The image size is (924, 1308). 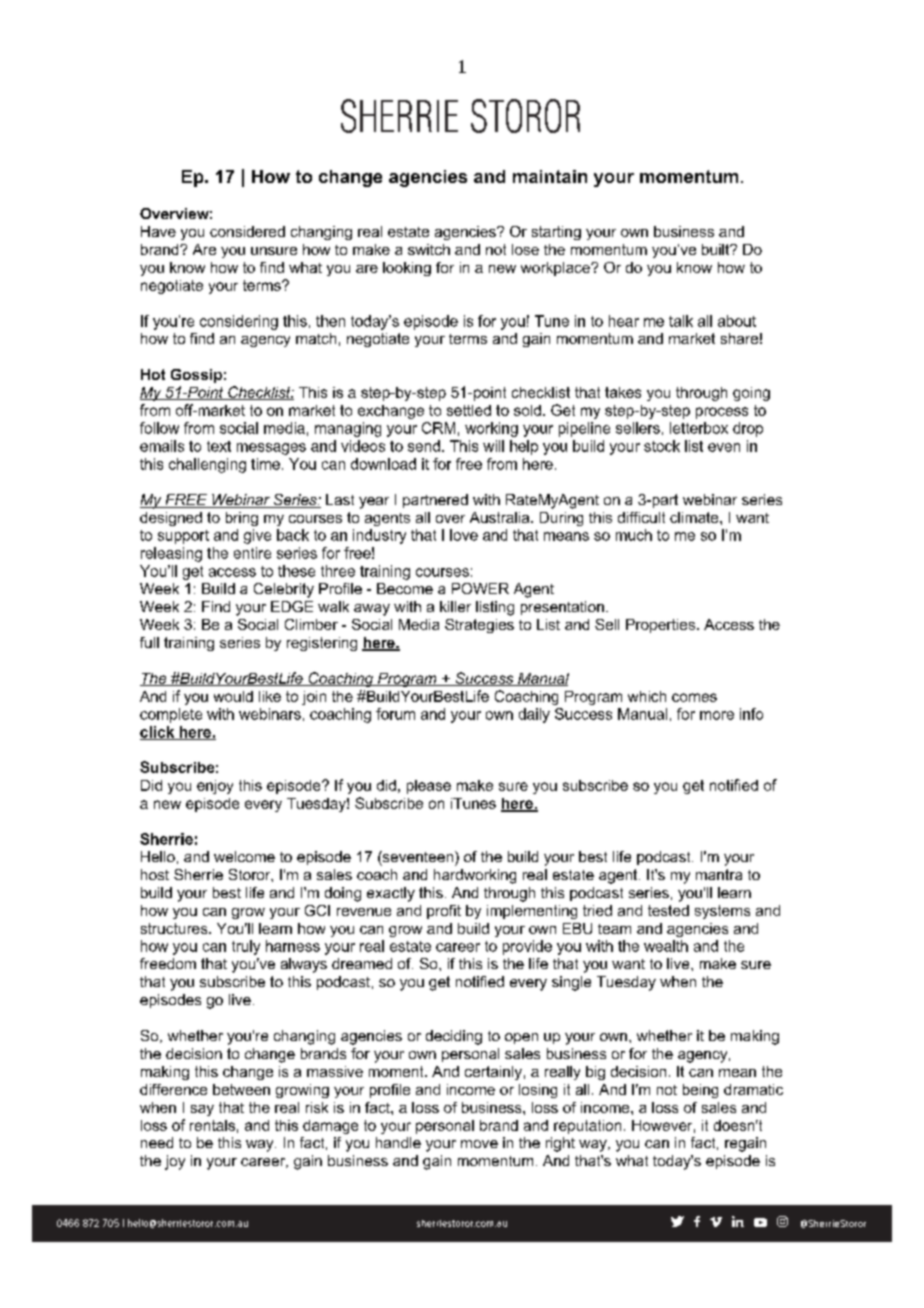 What do you see at coordinates (662, 626) in the screenshot?
I see `Properties` at bounding box center [662, 626].
